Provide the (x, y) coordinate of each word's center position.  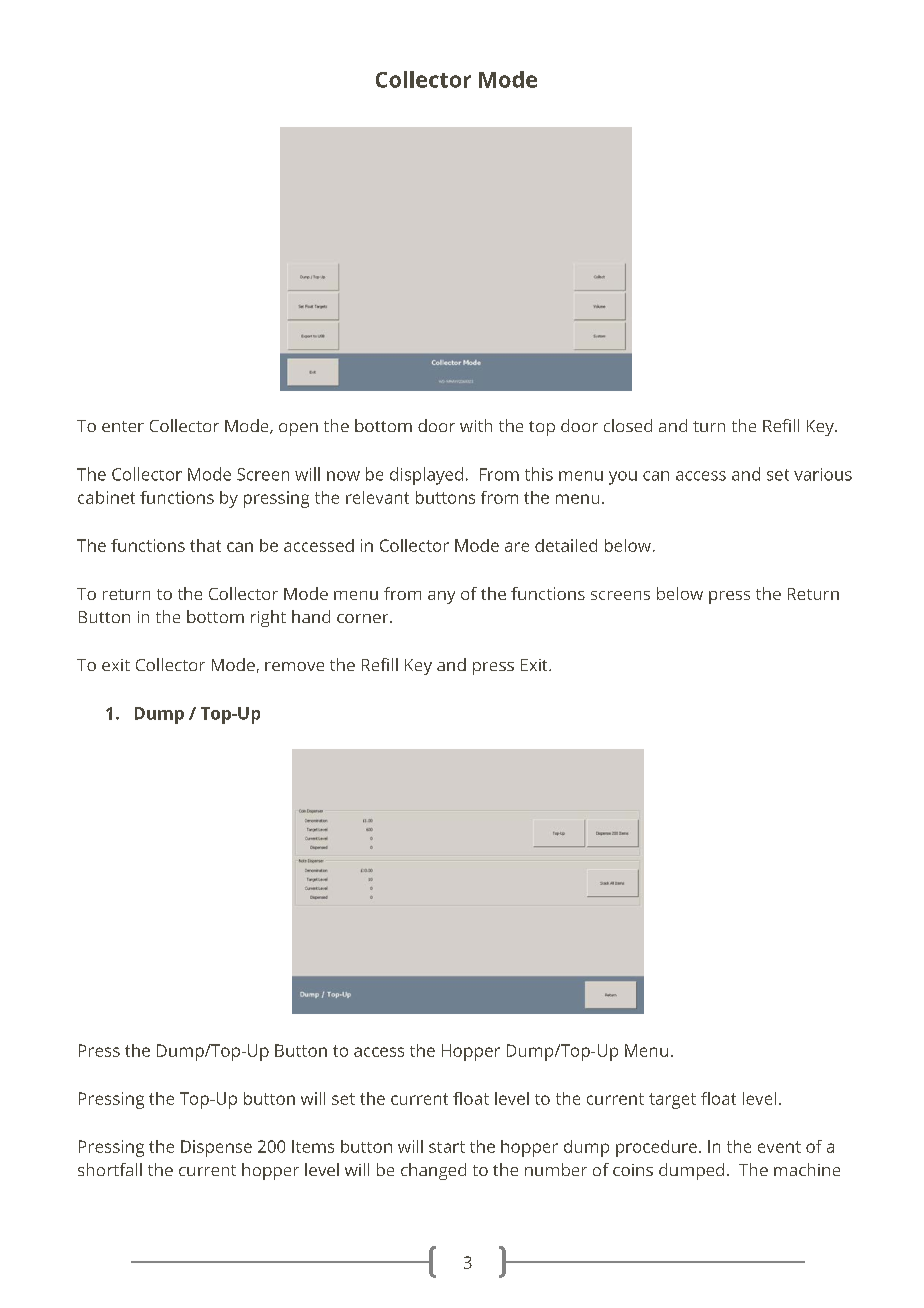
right (268, 618)
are (517, 547)
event (779, 1147)
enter (123, 426)
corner (364, 618)
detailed (566, 545)
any (441, 597)
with (476, 425)
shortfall (110, 1169)
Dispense (216, 1148)
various (823, 474)
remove (294, 666)
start (447, 1147)
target (672, 1101)
